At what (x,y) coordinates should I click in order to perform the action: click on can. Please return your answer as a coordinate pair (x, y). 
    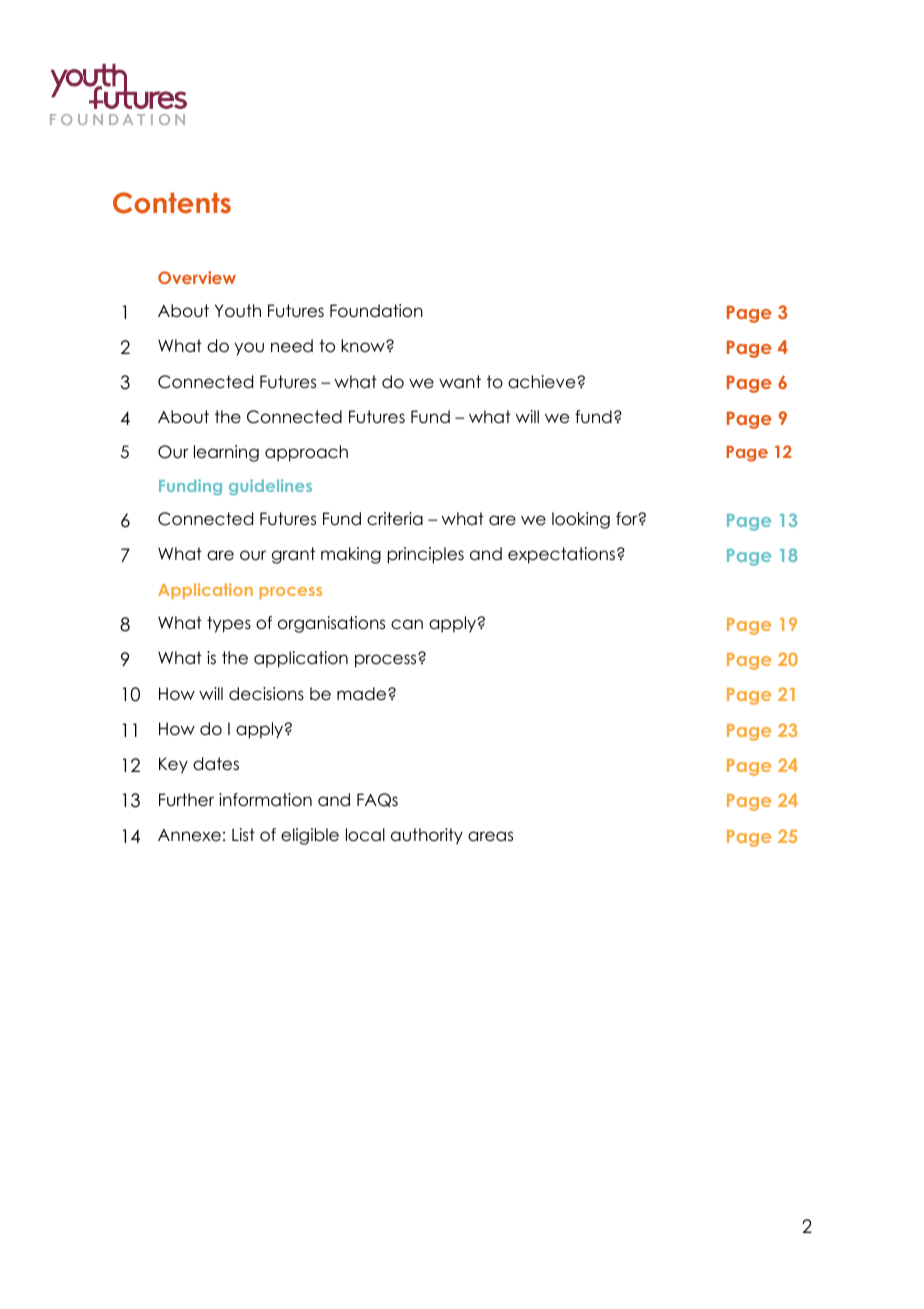
    Looking at the image, I should click on (407, 624).
